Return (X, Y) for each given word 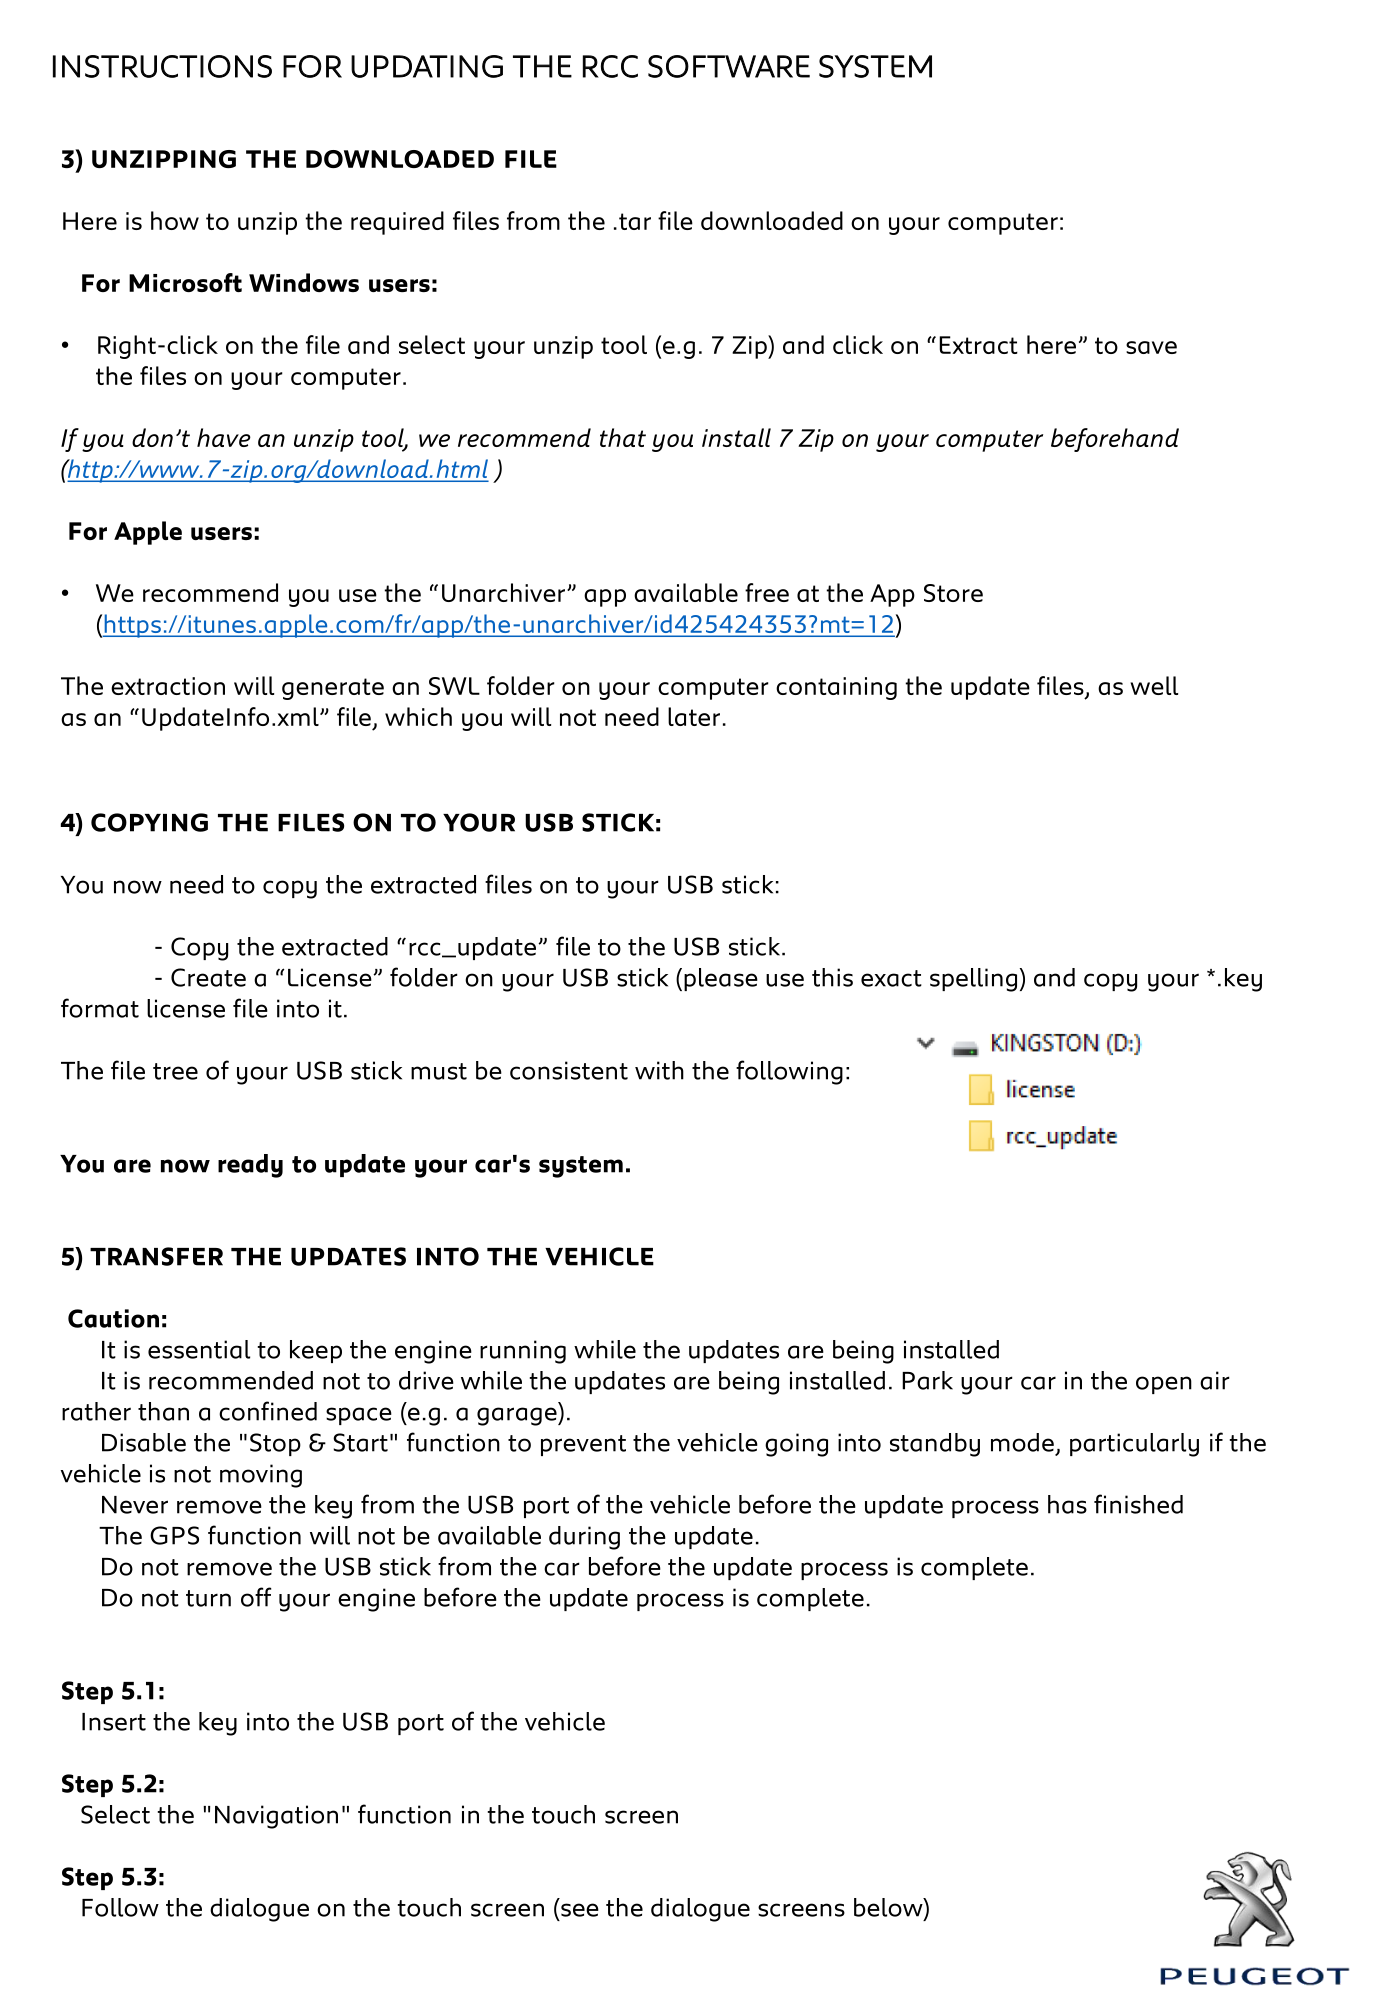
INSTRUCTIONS (162, 66)
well (1154, 685)
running (523, 1352)
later (694, 716)
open (1164, 1385)
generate (333, 689)
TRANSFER (156, 1256)
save (1151, 347)
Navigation (276, 1817)
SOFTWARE (729, 66)
